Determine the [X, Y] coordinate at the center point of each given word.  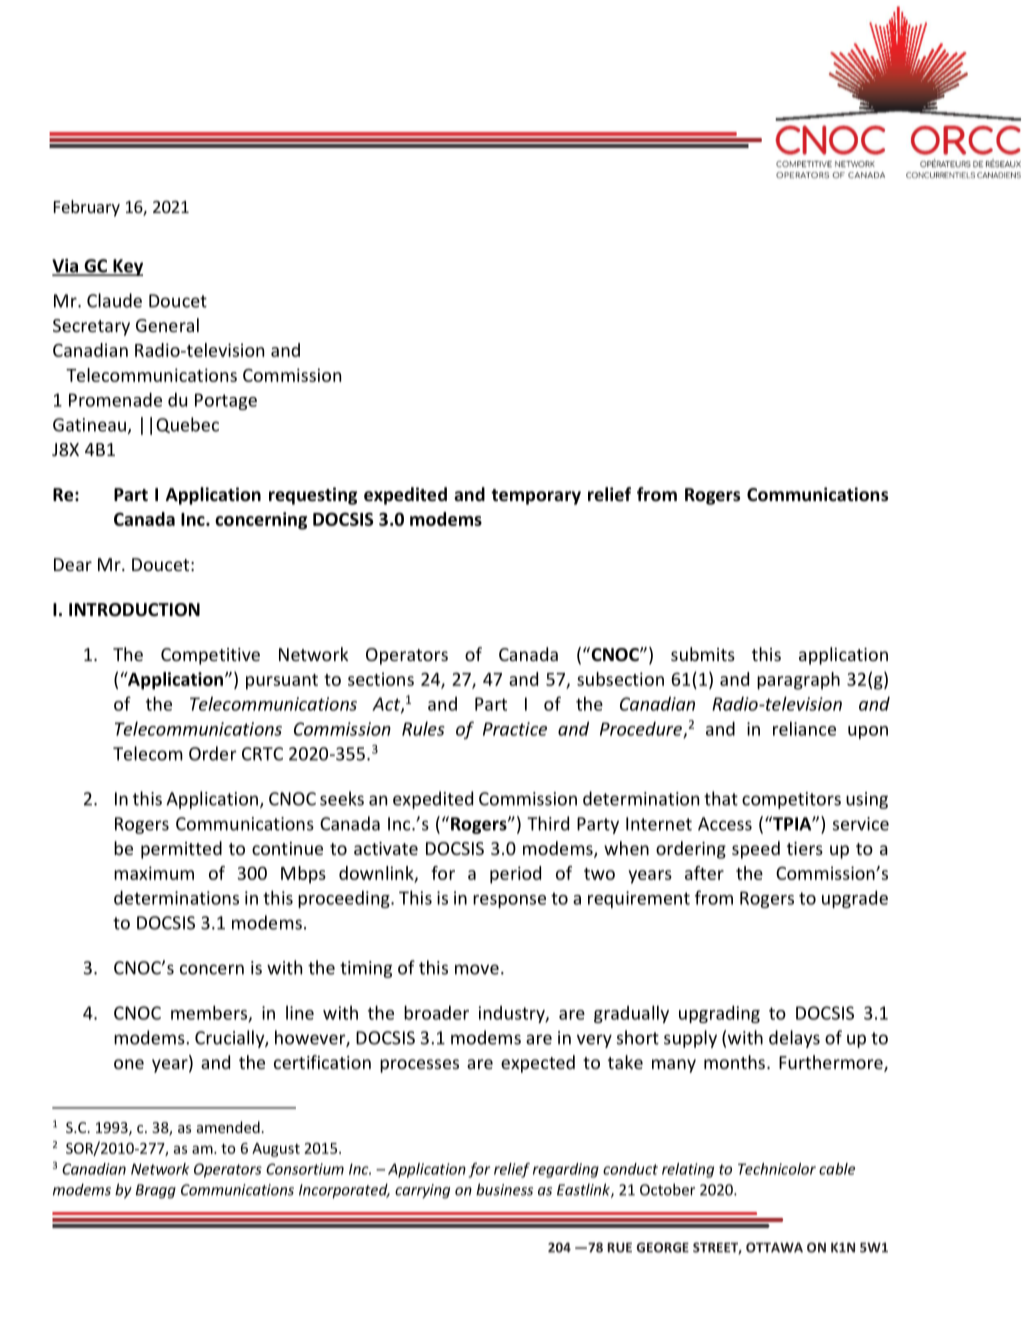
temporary [536, 497]
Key [127, 267]
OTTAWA [774, 1247]
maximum [154, 873]
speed [756, 850]
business [504, 1189]
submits [703, 654]
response [509, 901]
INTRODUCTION [134, 610]
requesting [313, 496]
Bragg [156, 1191]
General [167, 325]
